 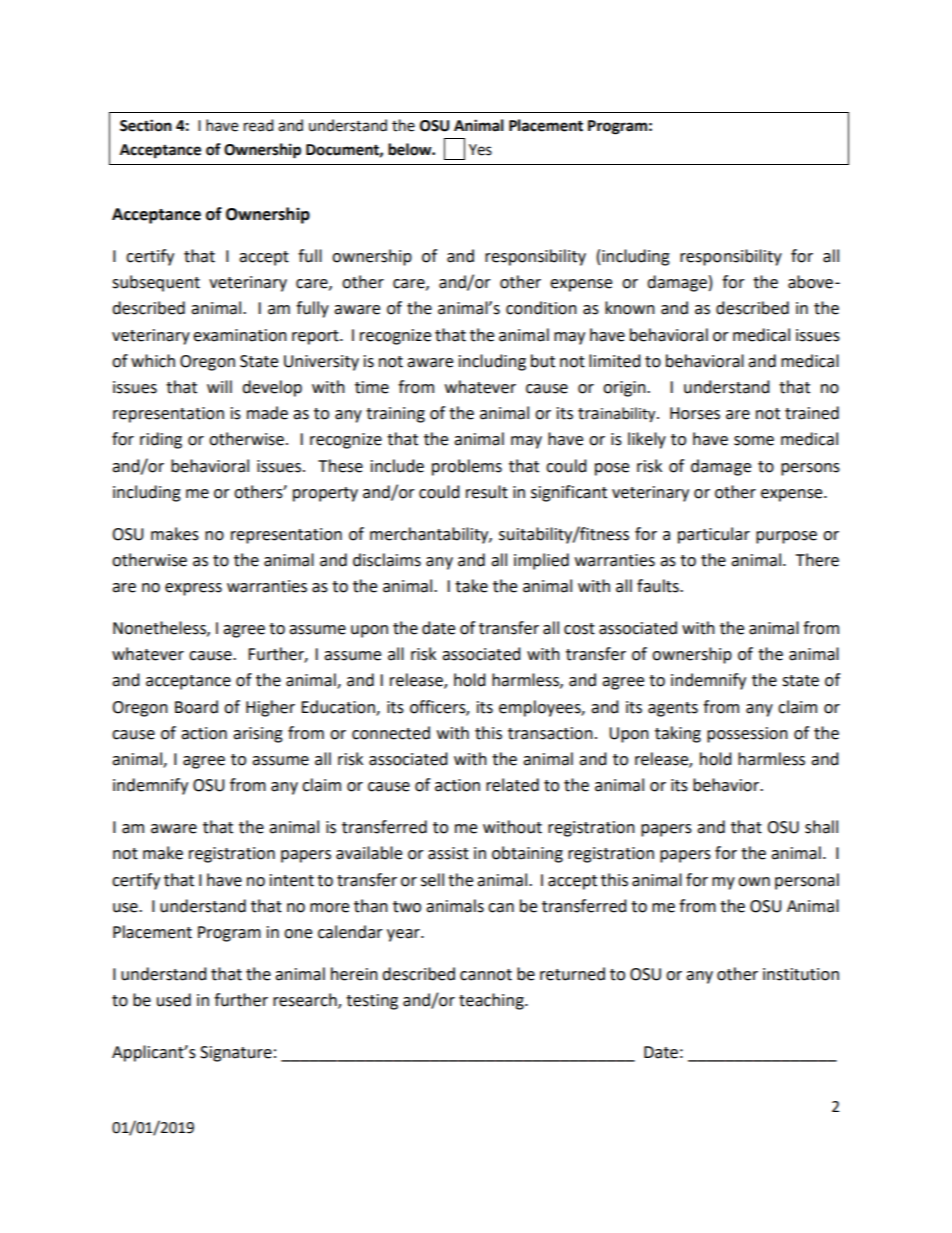 I want to click on cost, so click(x=579, y=629).
